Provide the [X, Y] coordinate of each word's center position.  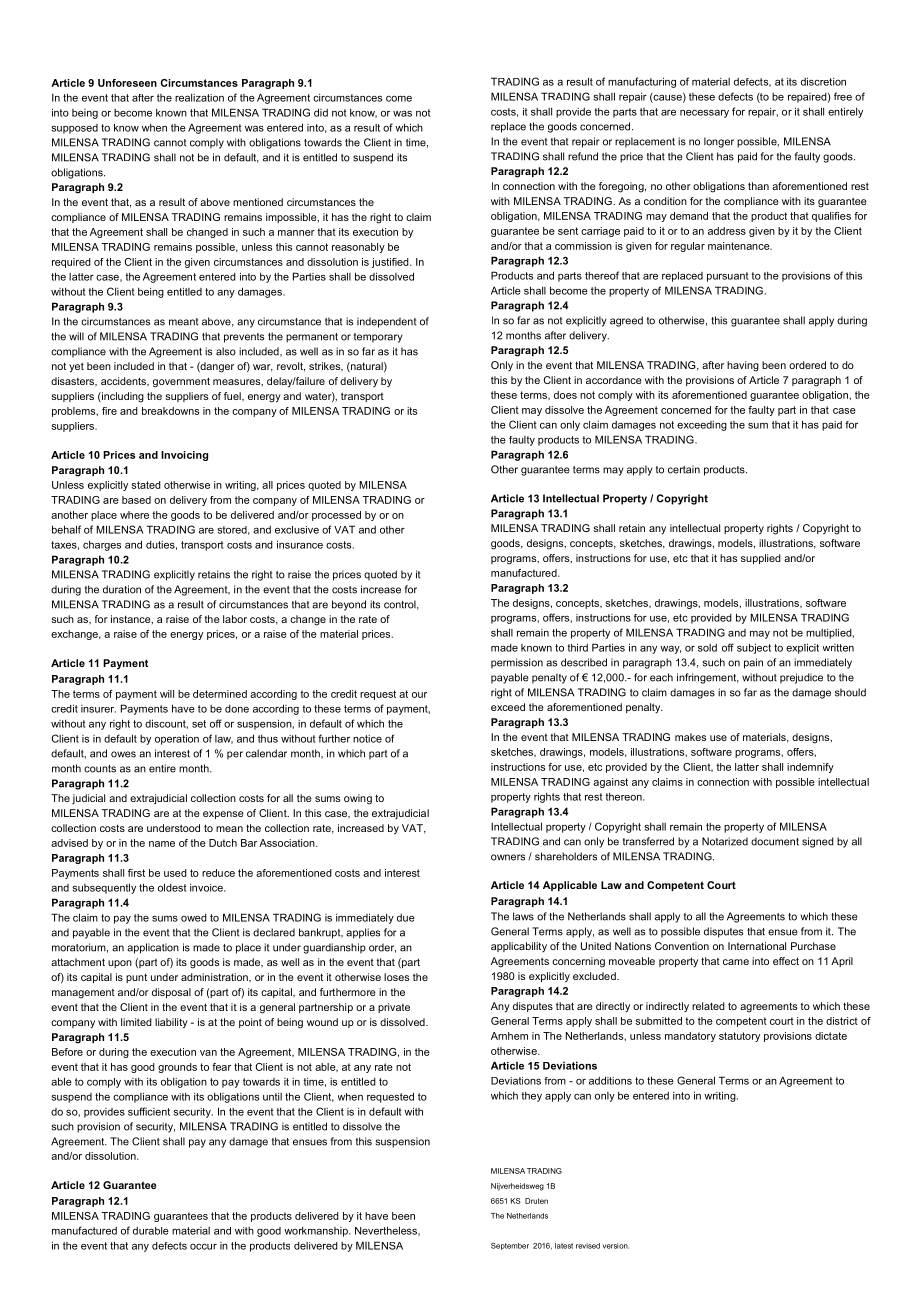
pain [753, 663]
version [616, 1246]
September [510, 1246]
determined [220, 694]
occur [203, 1246]
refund [583, 156]
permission [517, 663]
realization [199, 98]
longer [719, 142]
